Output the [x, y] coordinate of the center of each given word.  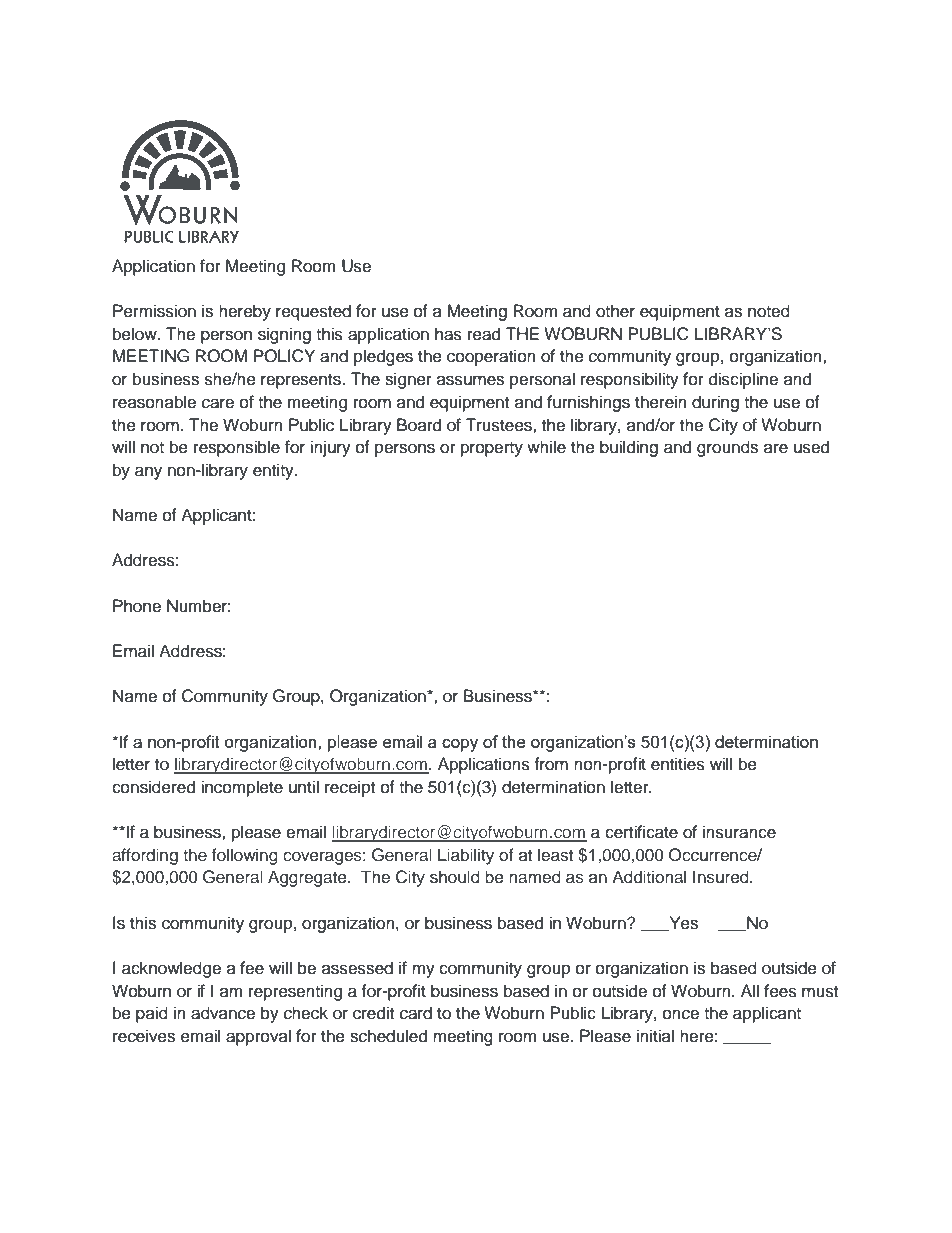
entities [678, 764]
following [245, 856]
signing [284, 335]
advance [223, 1013]
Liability [466, 856]
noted [769, 311]
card [416, 1013]
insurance [739, 832]
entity [274, 471]
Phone [137, 606]
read [484, 334]
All [750, 990]
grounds [727, 448]
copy [460, 745]
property [492, 449]
